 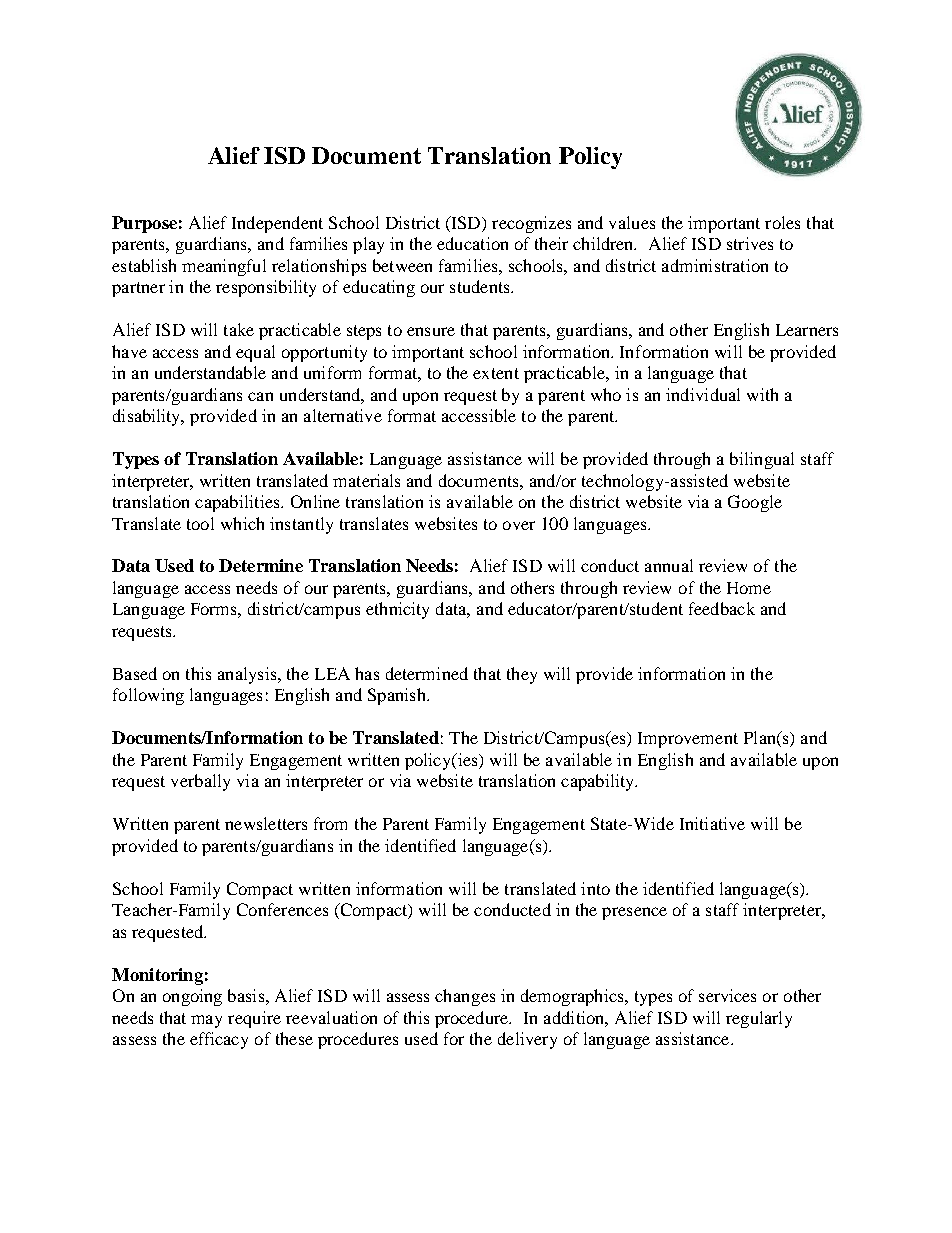 What do you see at coordinates (755, 503) in the screenshot?
I see `Google` at bounding box center [755, 503].
